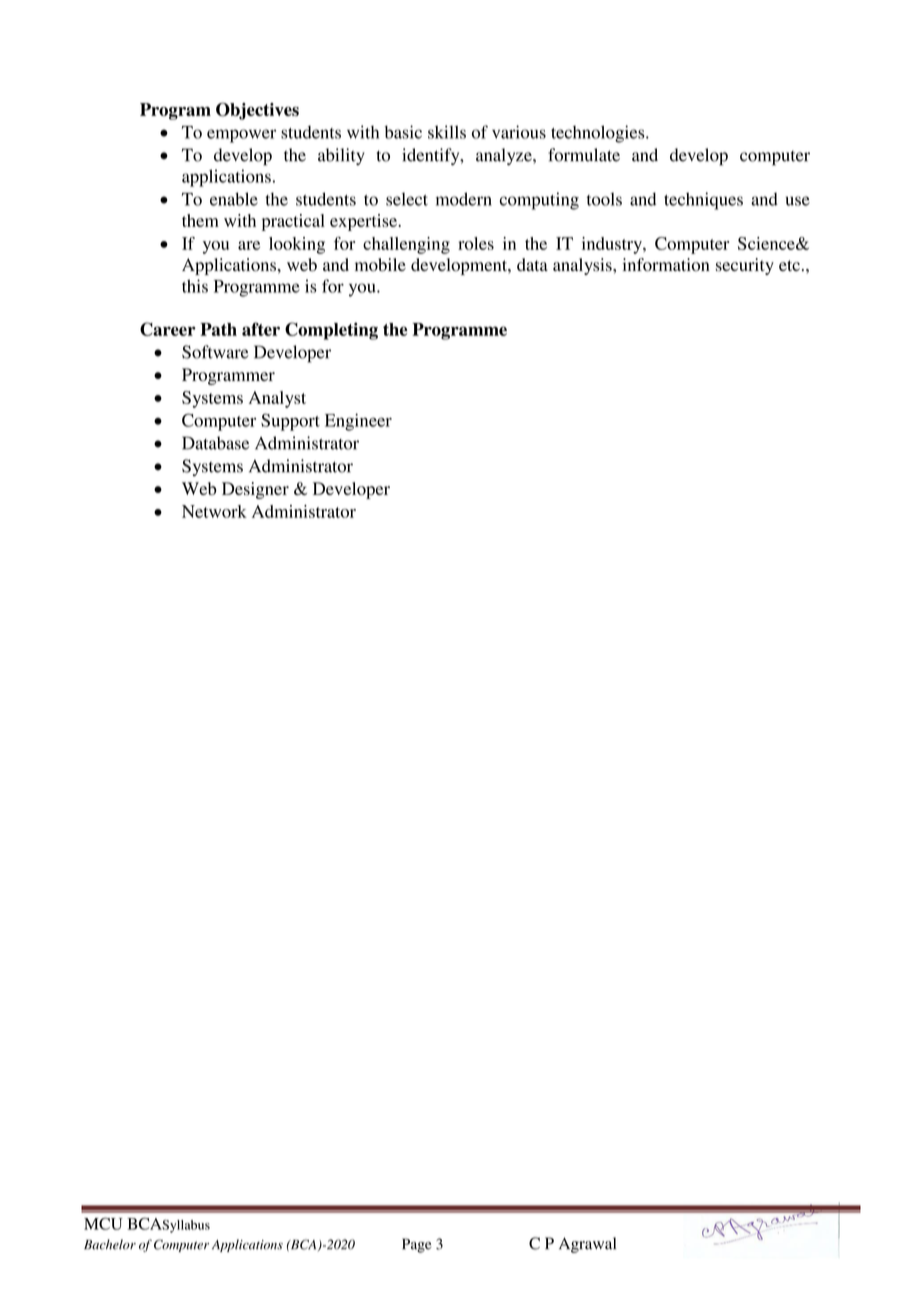 Image resolution: width=924 pixels, height=1308 pixels. I want to click on Bachelor, so click(110, 1244).
